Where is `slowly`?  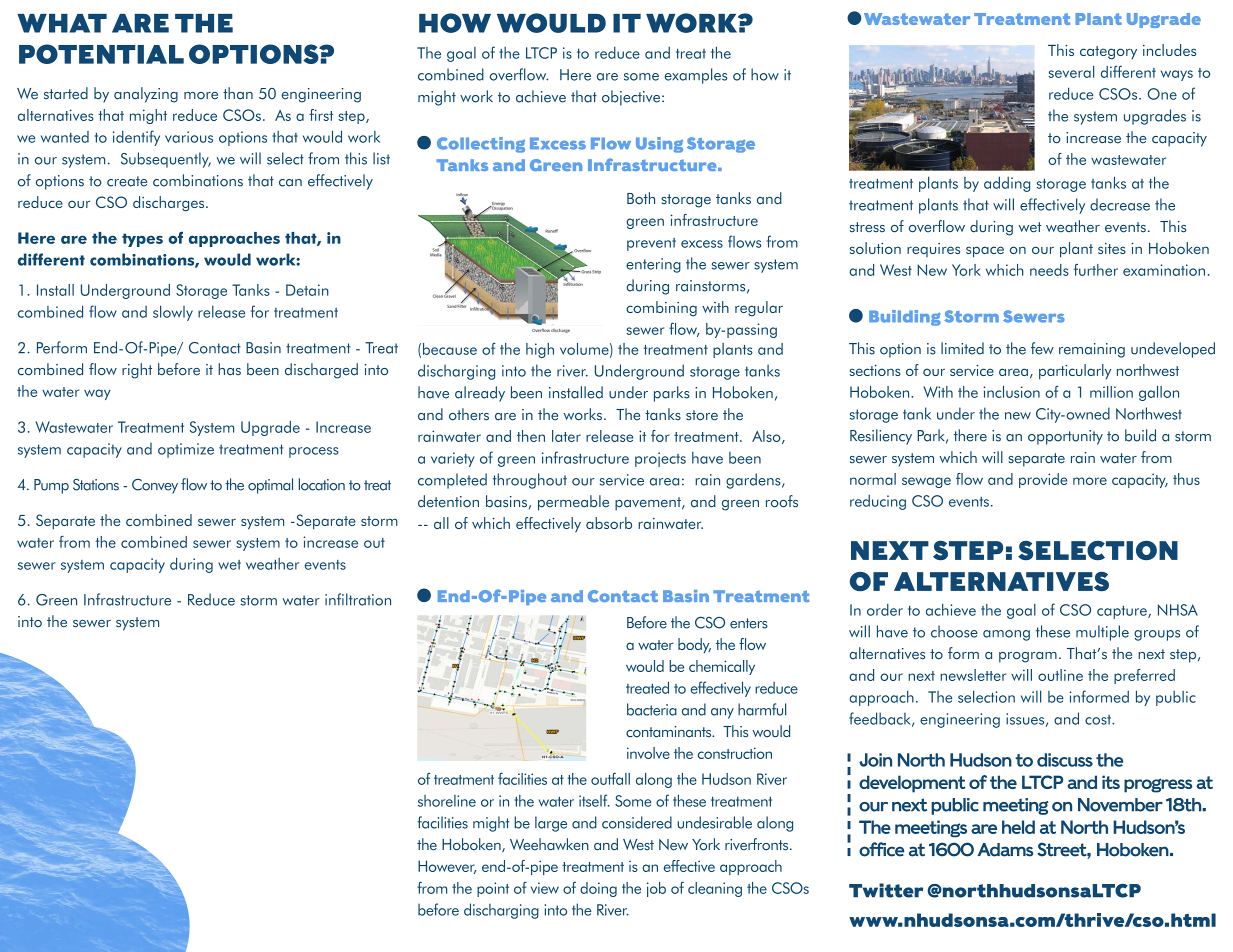
slowly is located at coordinates (173, 313).
